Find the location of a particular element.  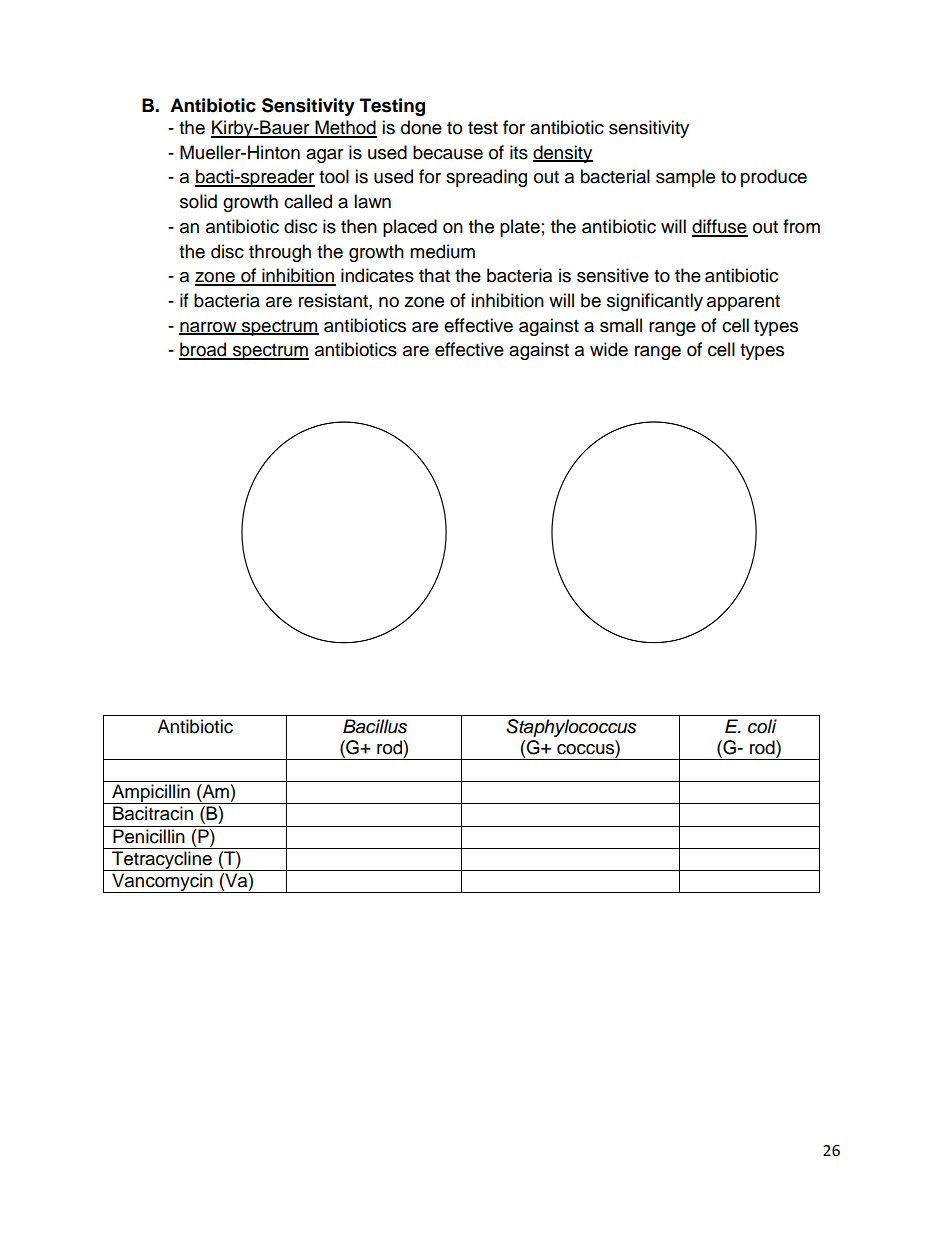

solid is located at coordinates (198, 201).
